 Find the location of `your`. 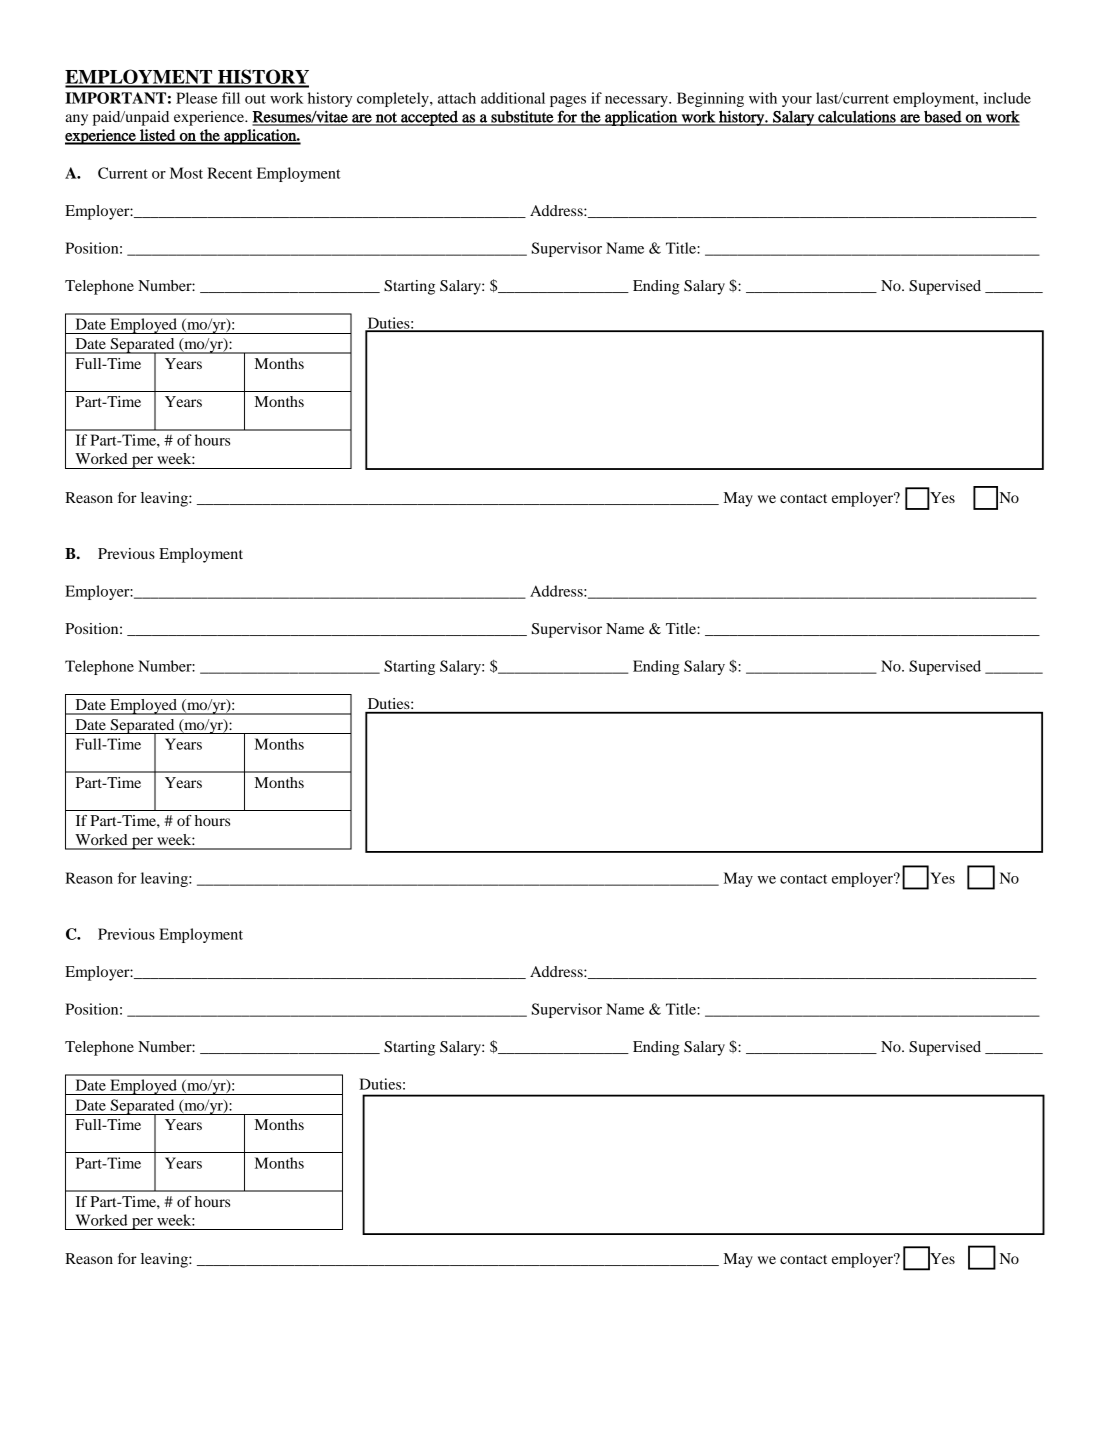

your is located at coordinates (797, 101).
